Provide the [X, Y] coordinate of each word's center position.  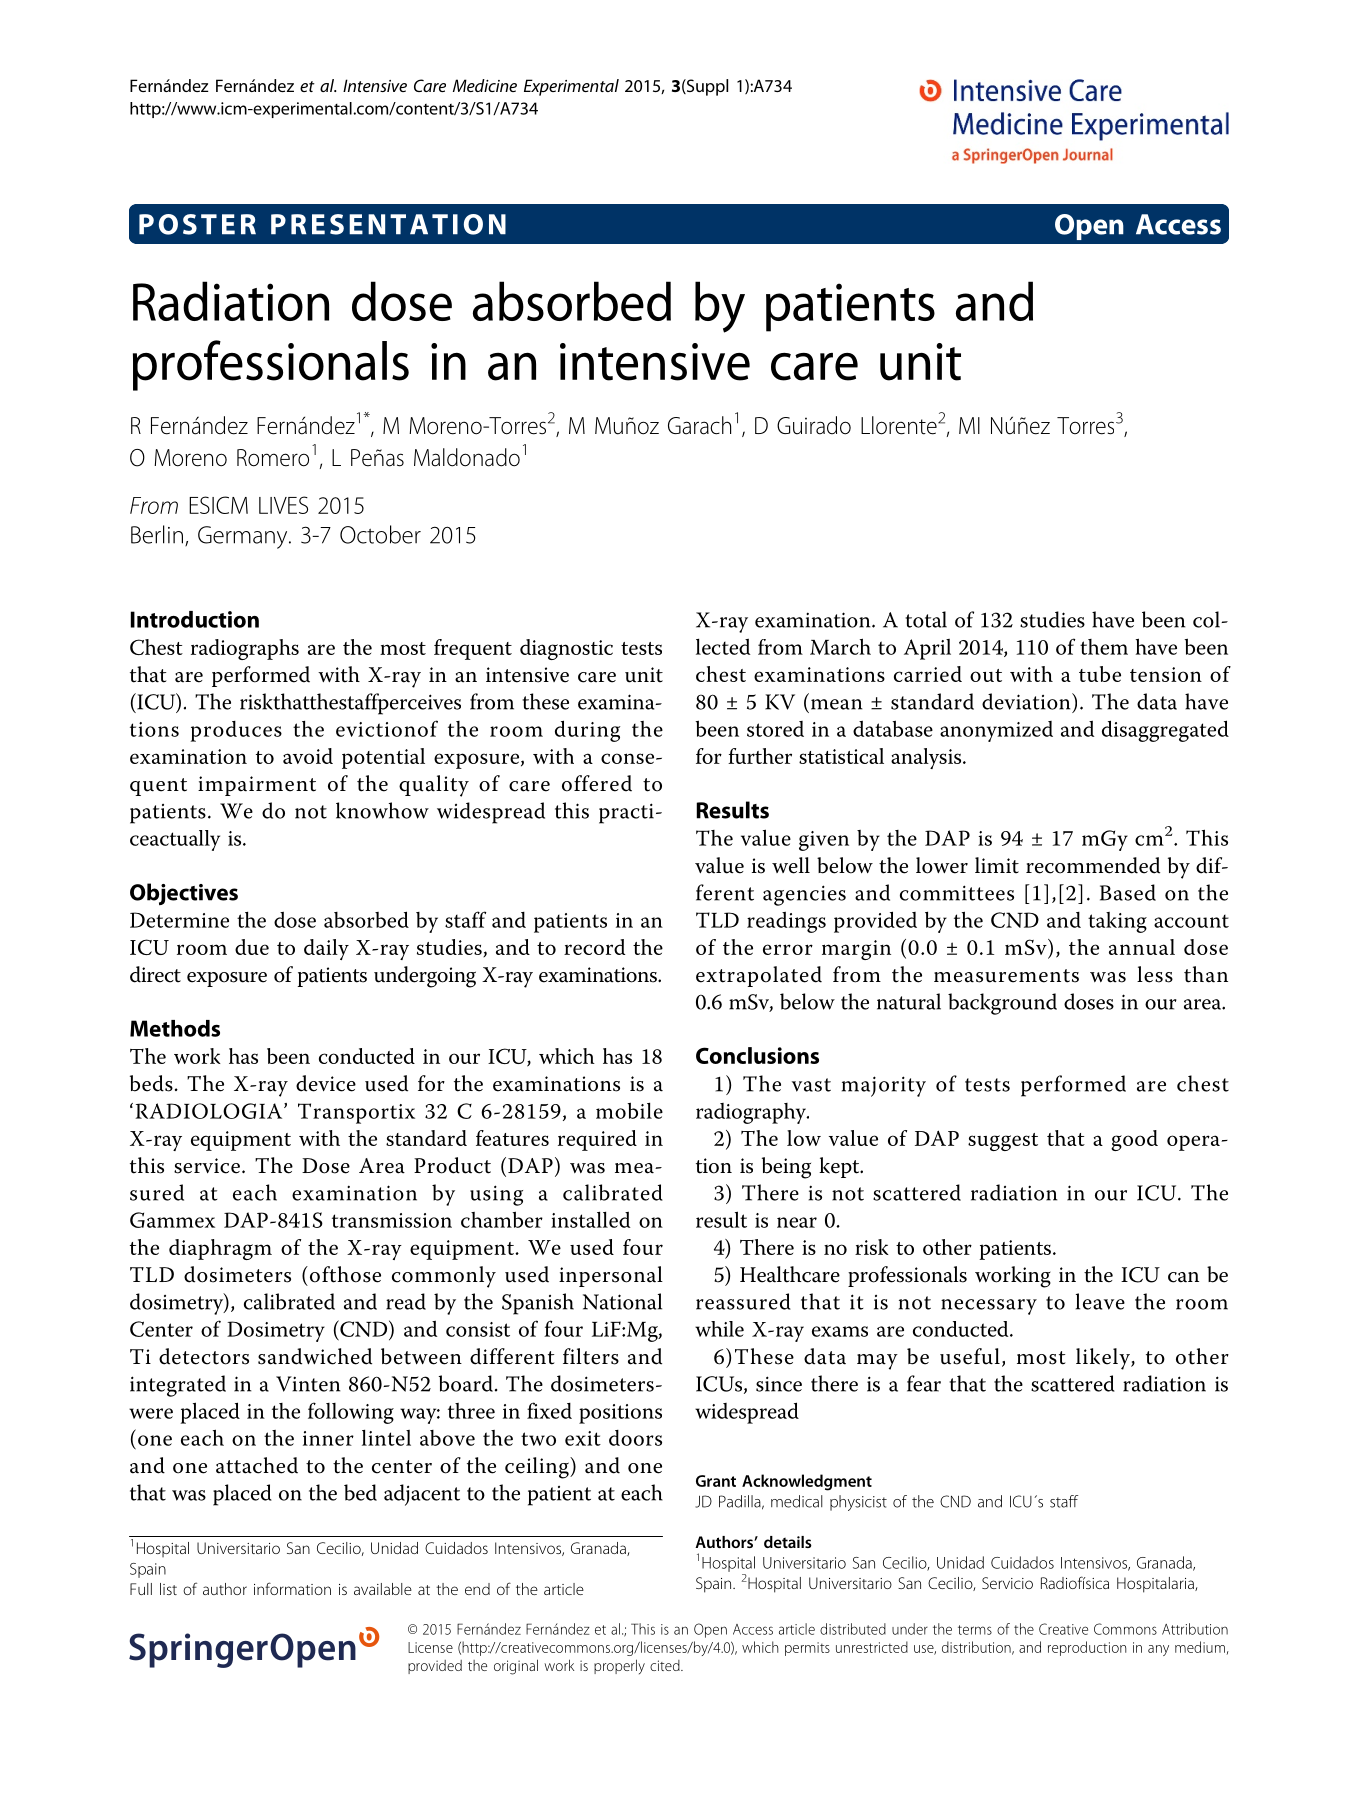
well [791, 865]
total [926, 619]
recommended [1093, 865]
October [380, 534]
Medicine [485, 85]
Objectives [184, 894]
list [168, 1589]
